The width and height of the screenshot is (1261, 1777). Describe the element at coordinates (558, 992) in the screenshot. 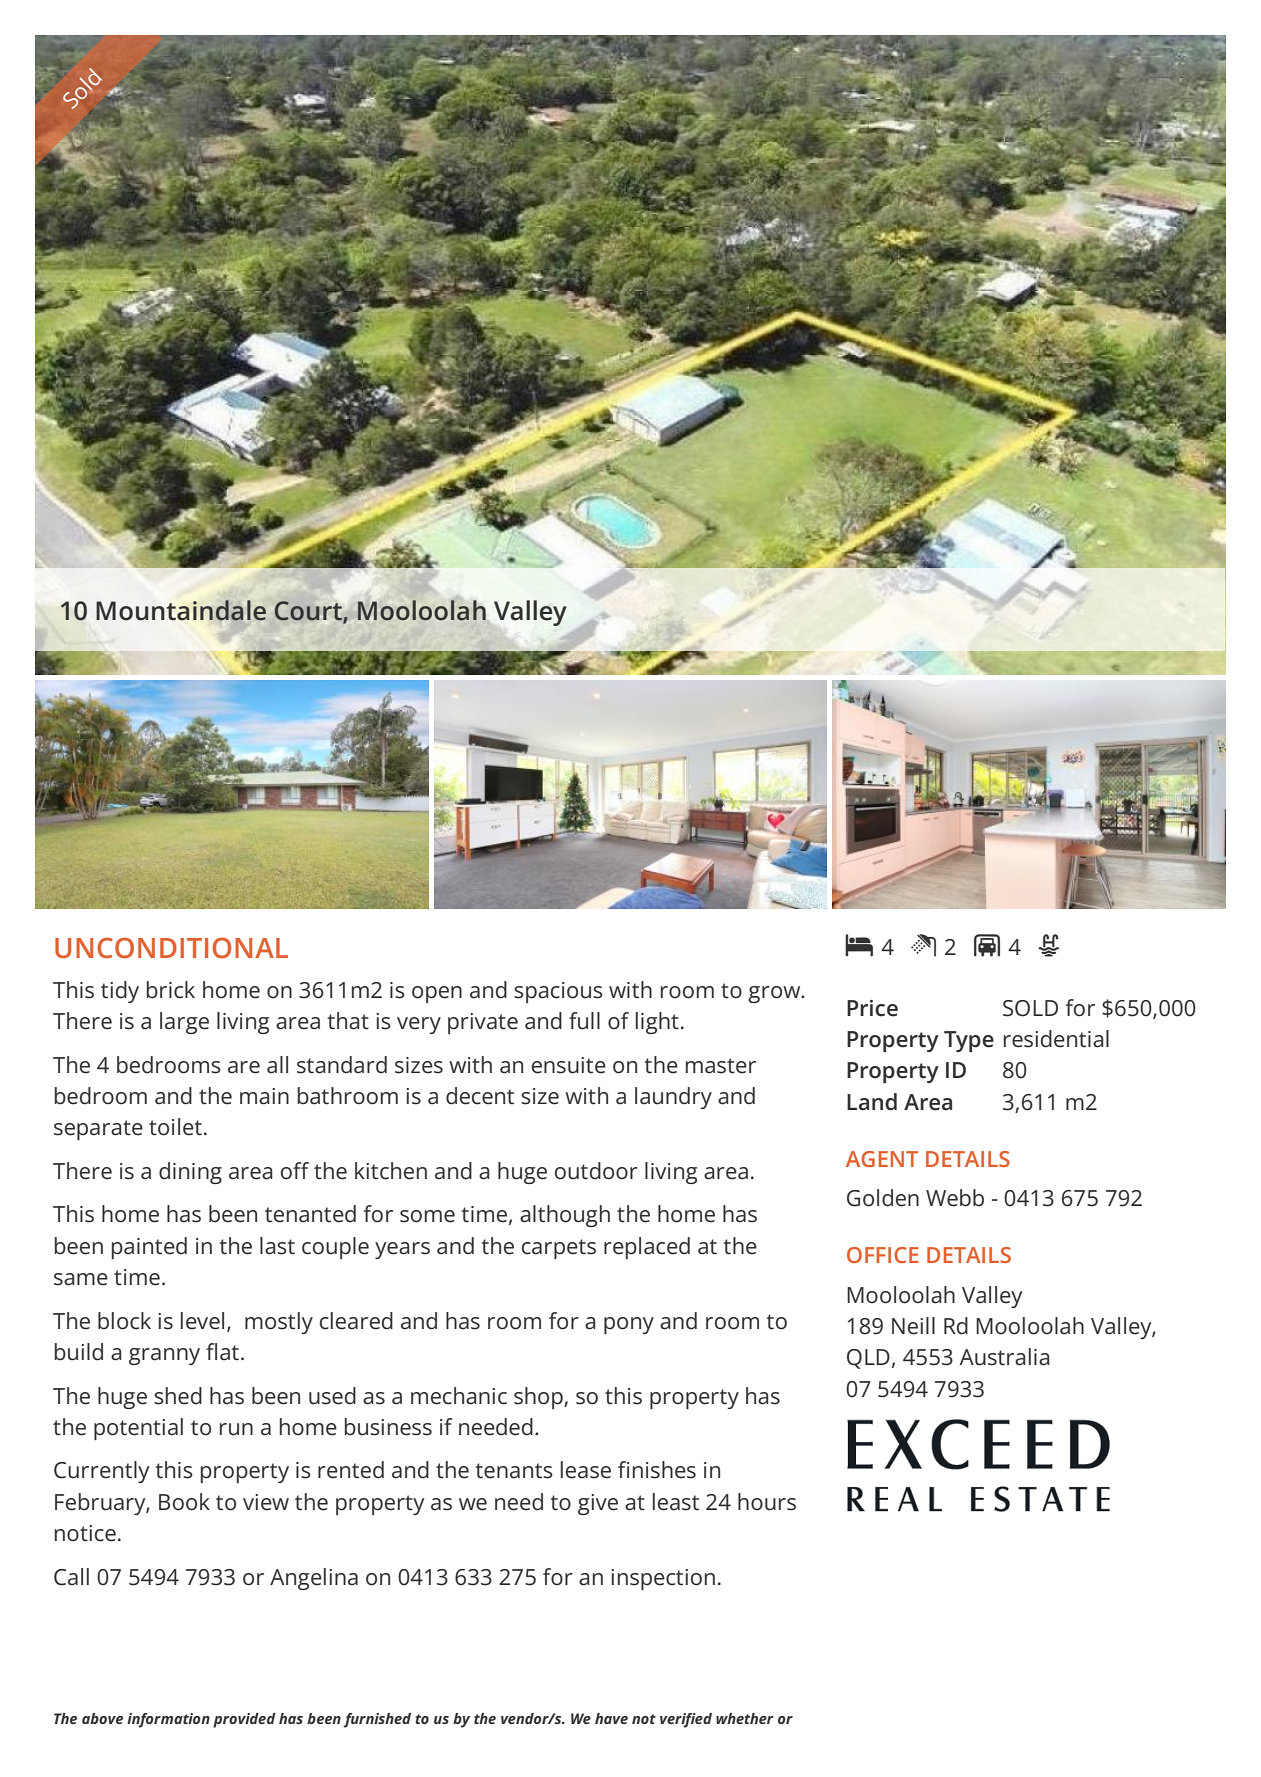

I see `spacious` at that location.
